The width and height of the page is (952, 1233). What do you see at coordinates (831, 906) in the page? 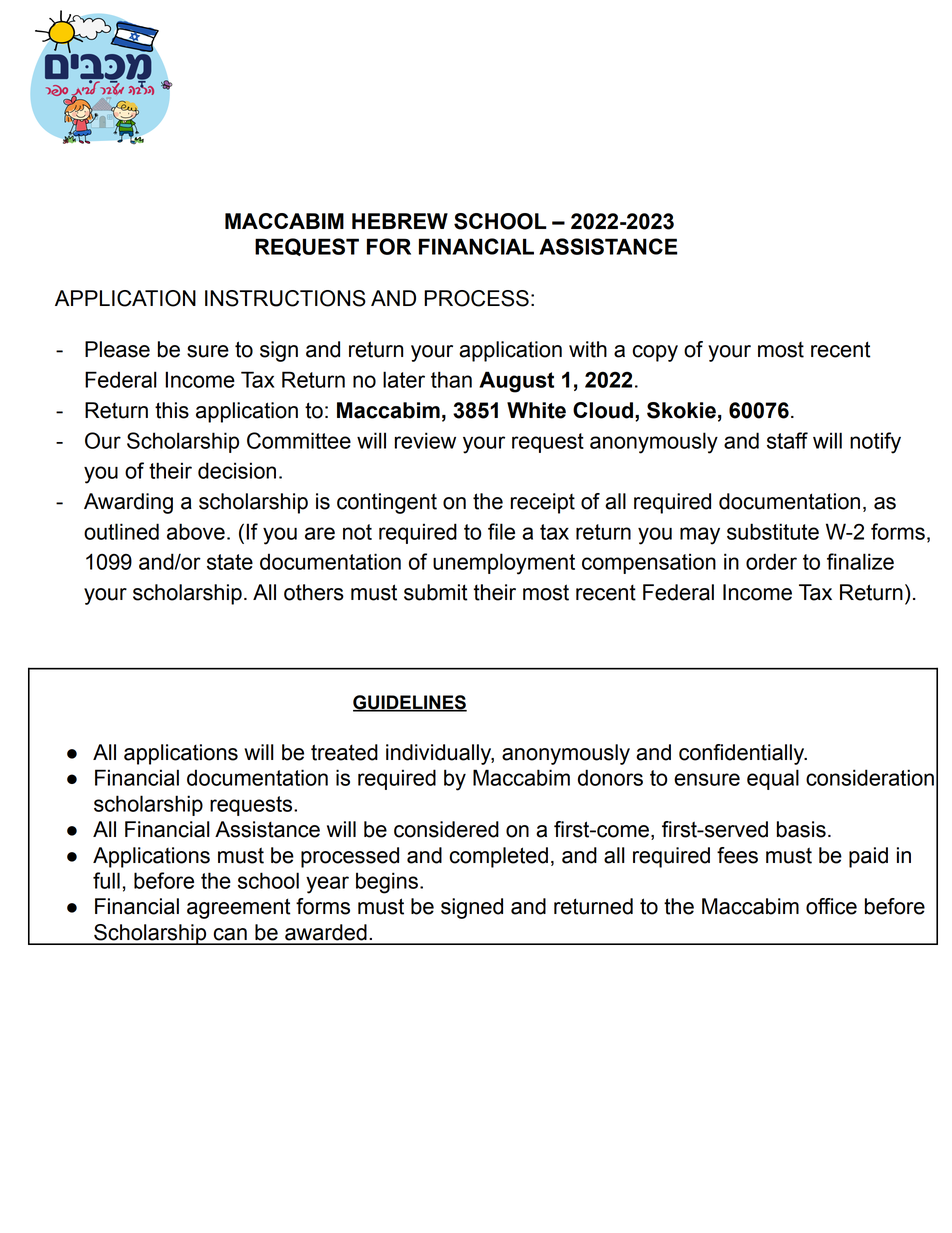
I see `office` at bounding box center [831, 906].
